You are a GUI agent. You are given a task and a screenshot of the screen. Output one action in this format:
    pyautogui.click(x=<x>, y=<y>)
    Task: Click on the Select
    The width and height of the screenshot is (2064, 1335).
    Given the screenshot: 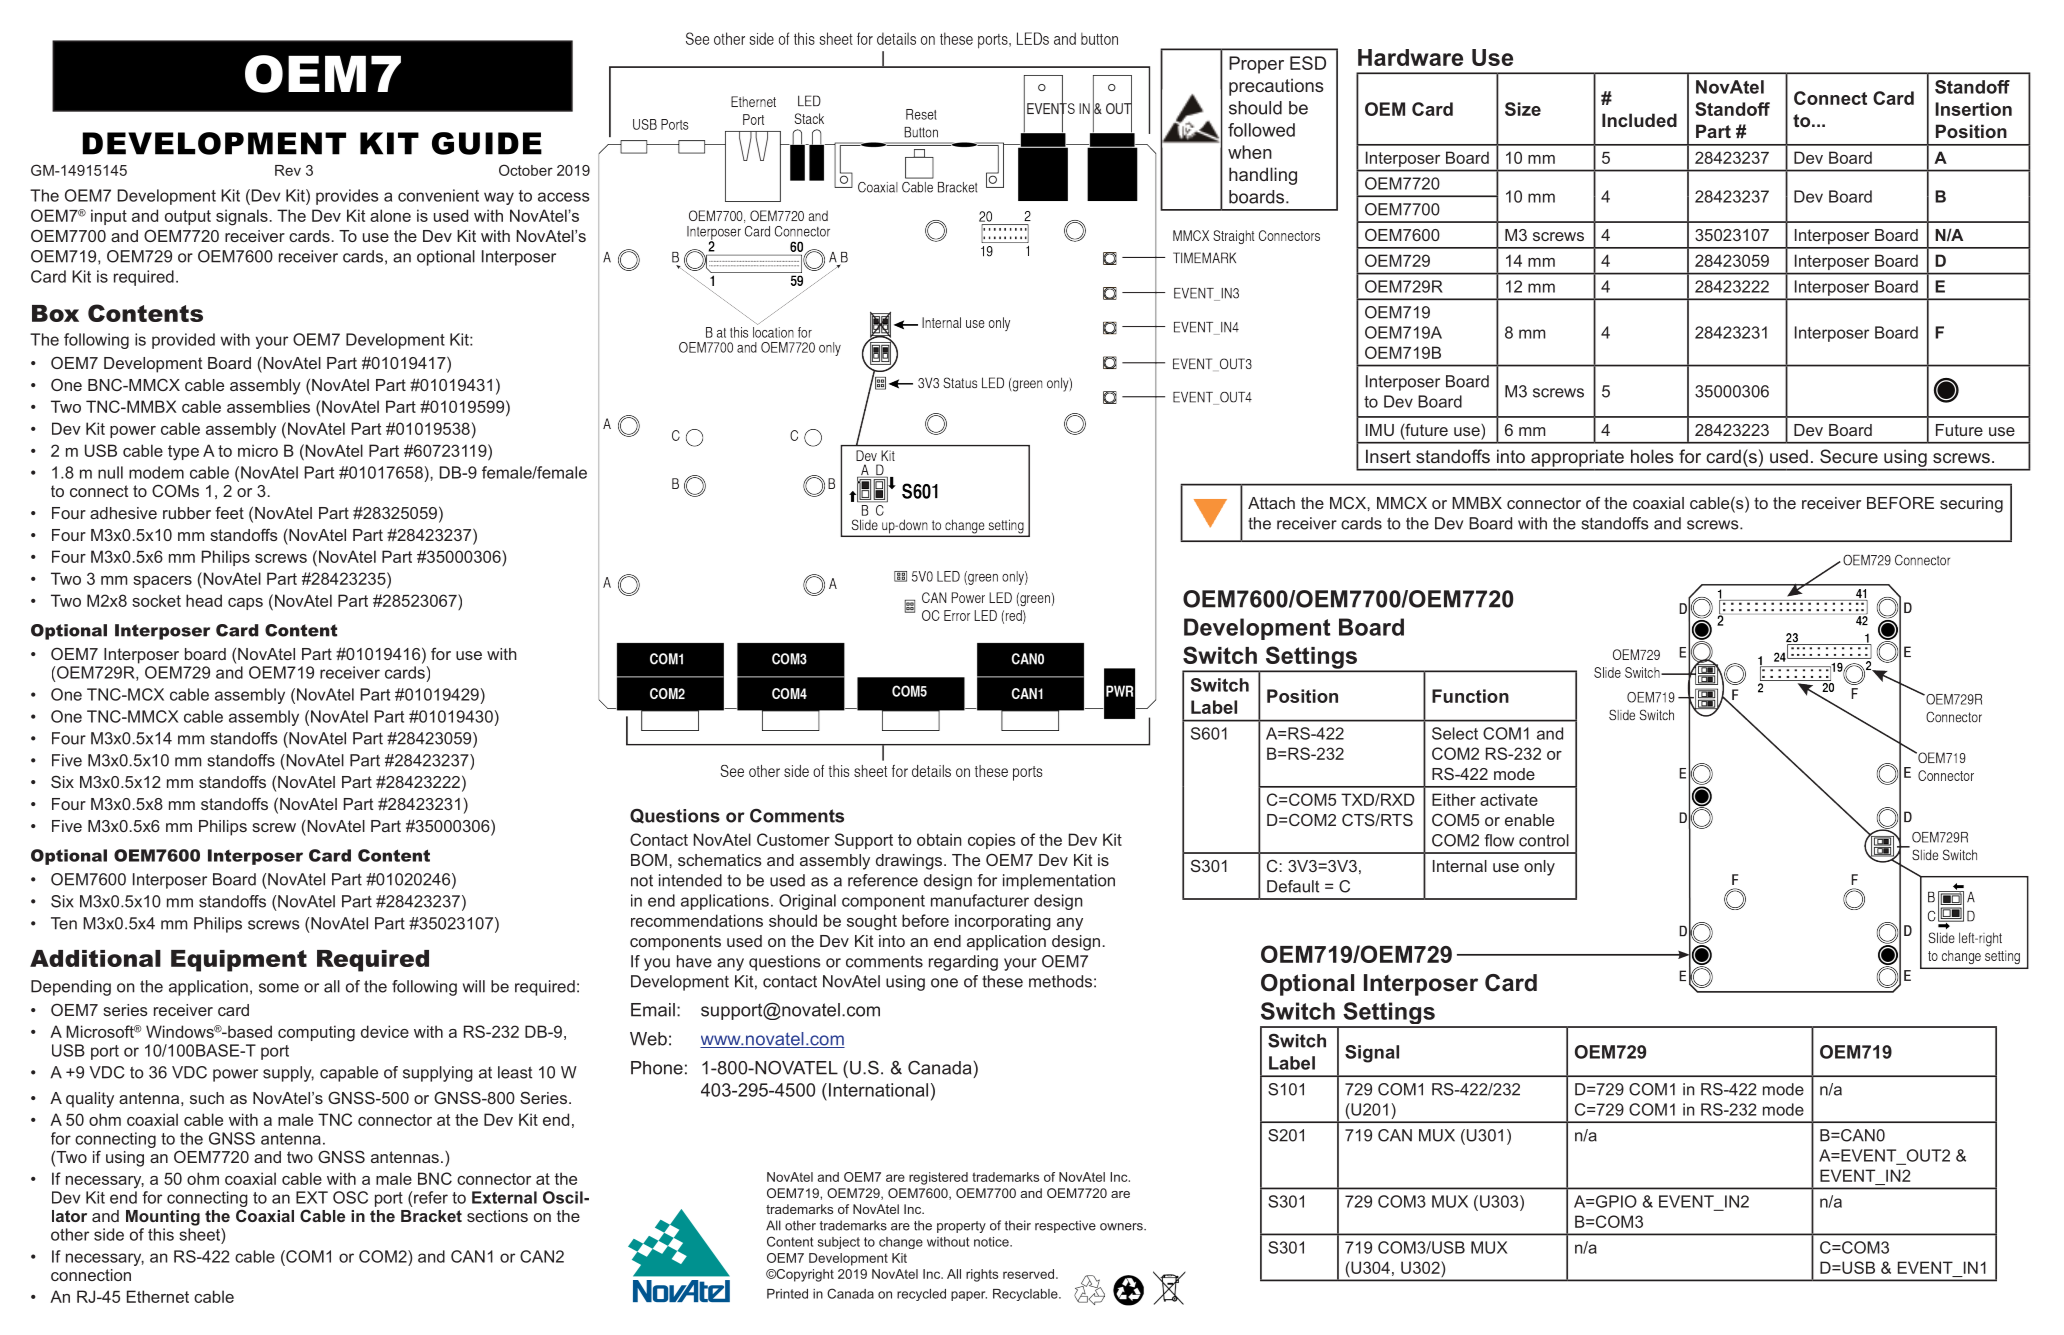 What is the action you would take?
    pyautogui.click(x=1455, y=733)
